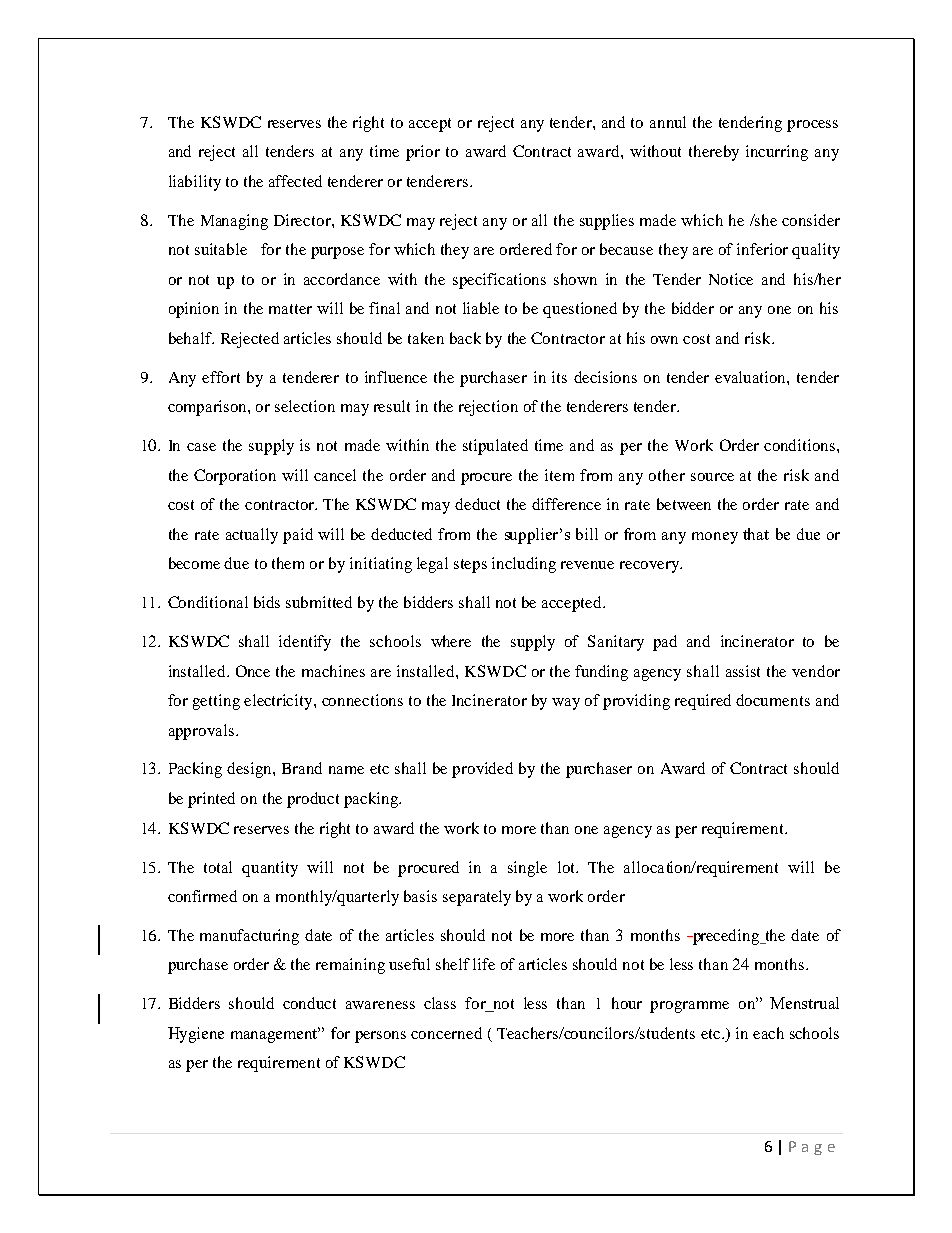 Image resolution: width=952 pixels, height=1233 pixels. I want to click on thereby, so click(714, 153).
